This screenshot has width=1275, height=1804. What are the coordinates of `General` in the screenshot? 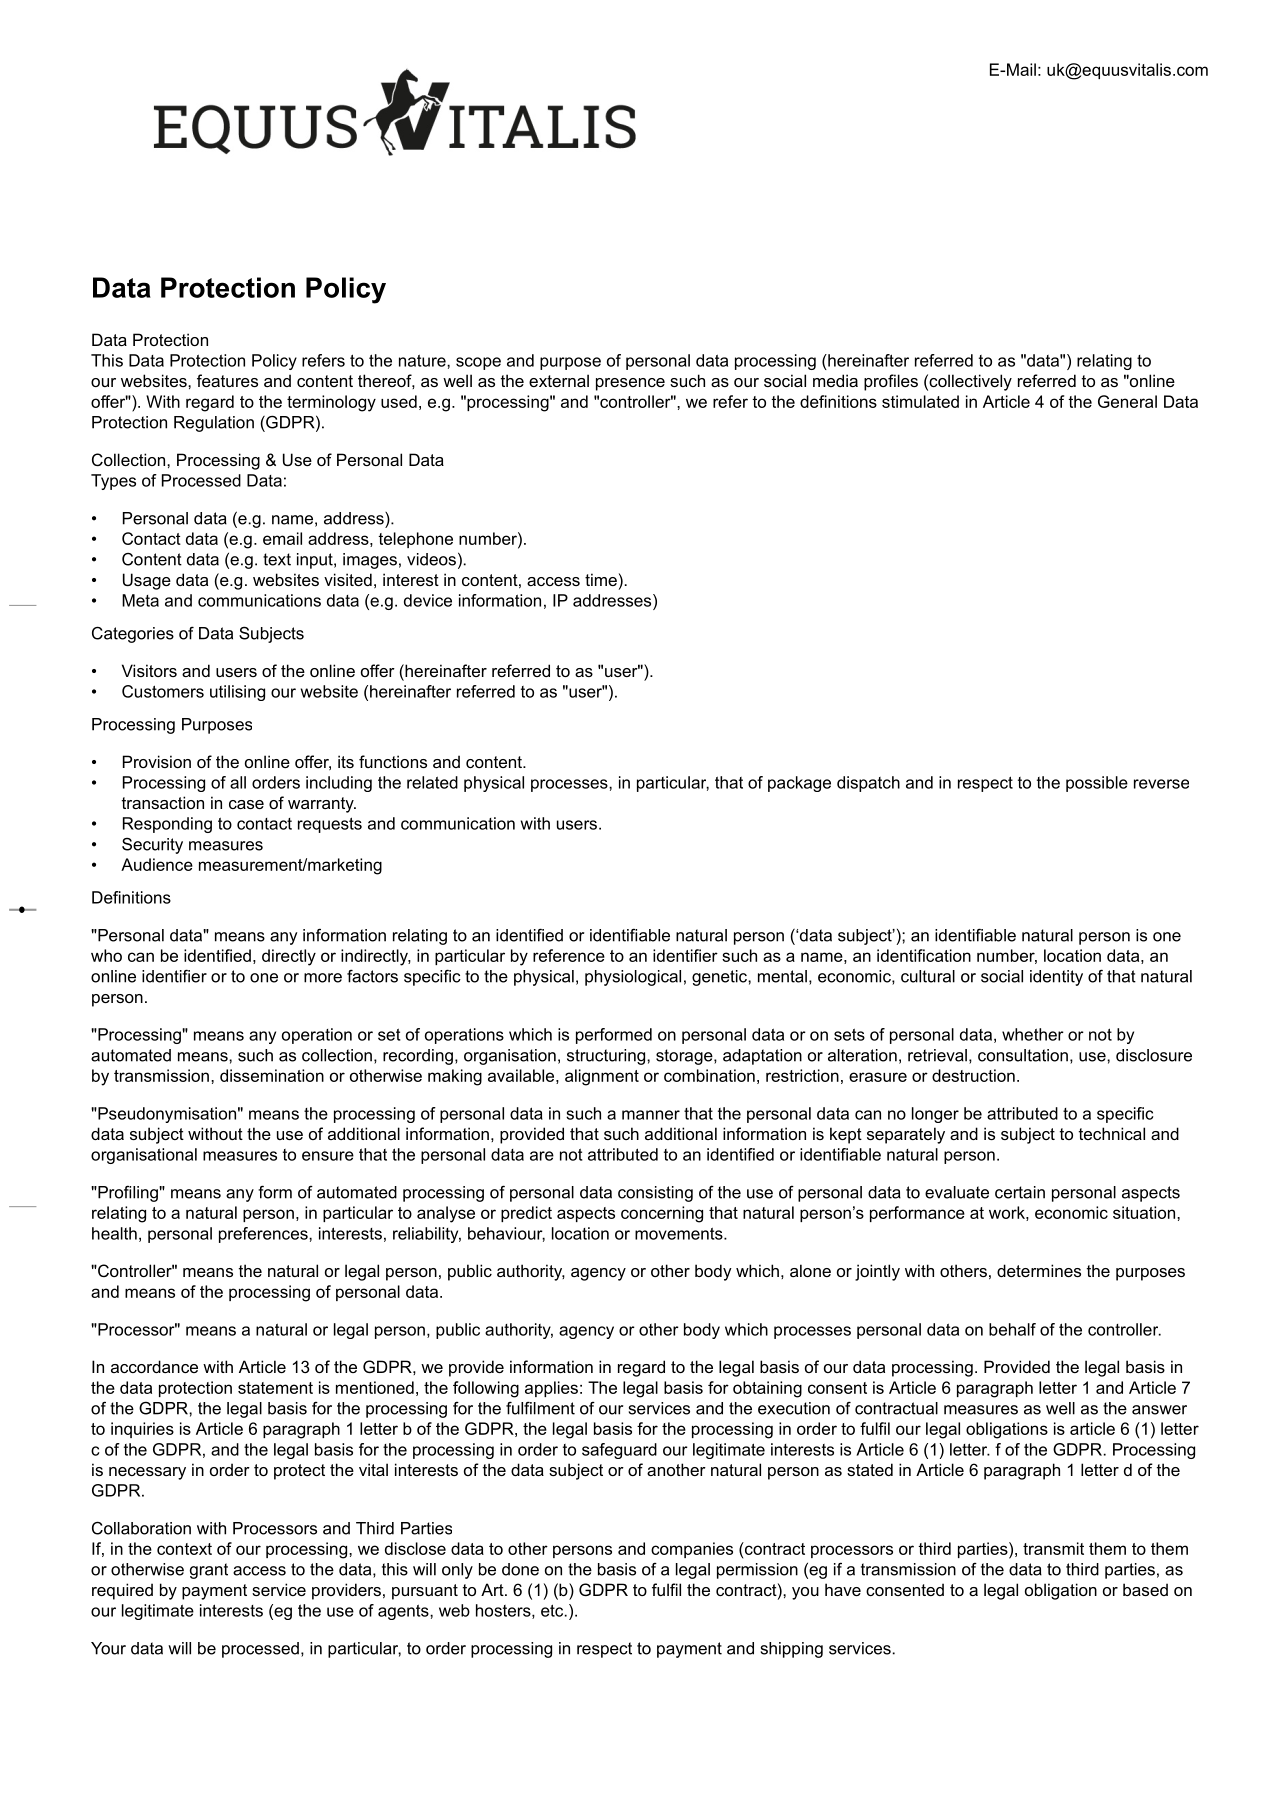 It's located at (1127, 401).
